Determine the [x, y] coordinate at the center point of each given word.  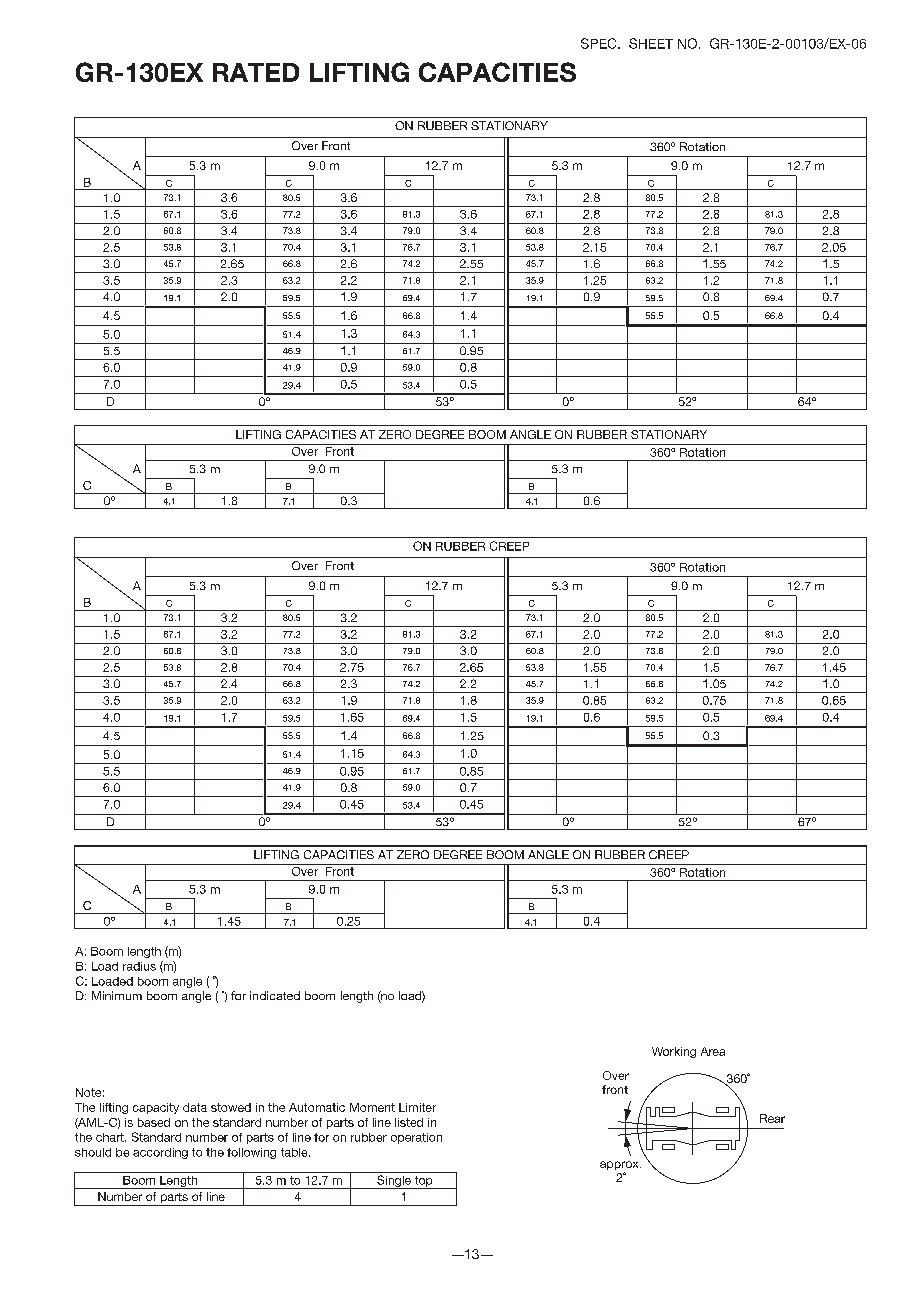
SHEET [651, 43]
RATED [256, 72]
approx [620, 1167]
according [160, 1153]
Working [674, 1052]
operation [416, 1138]
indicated [275, 995]
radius [139, 966]
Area [713, 1051]
